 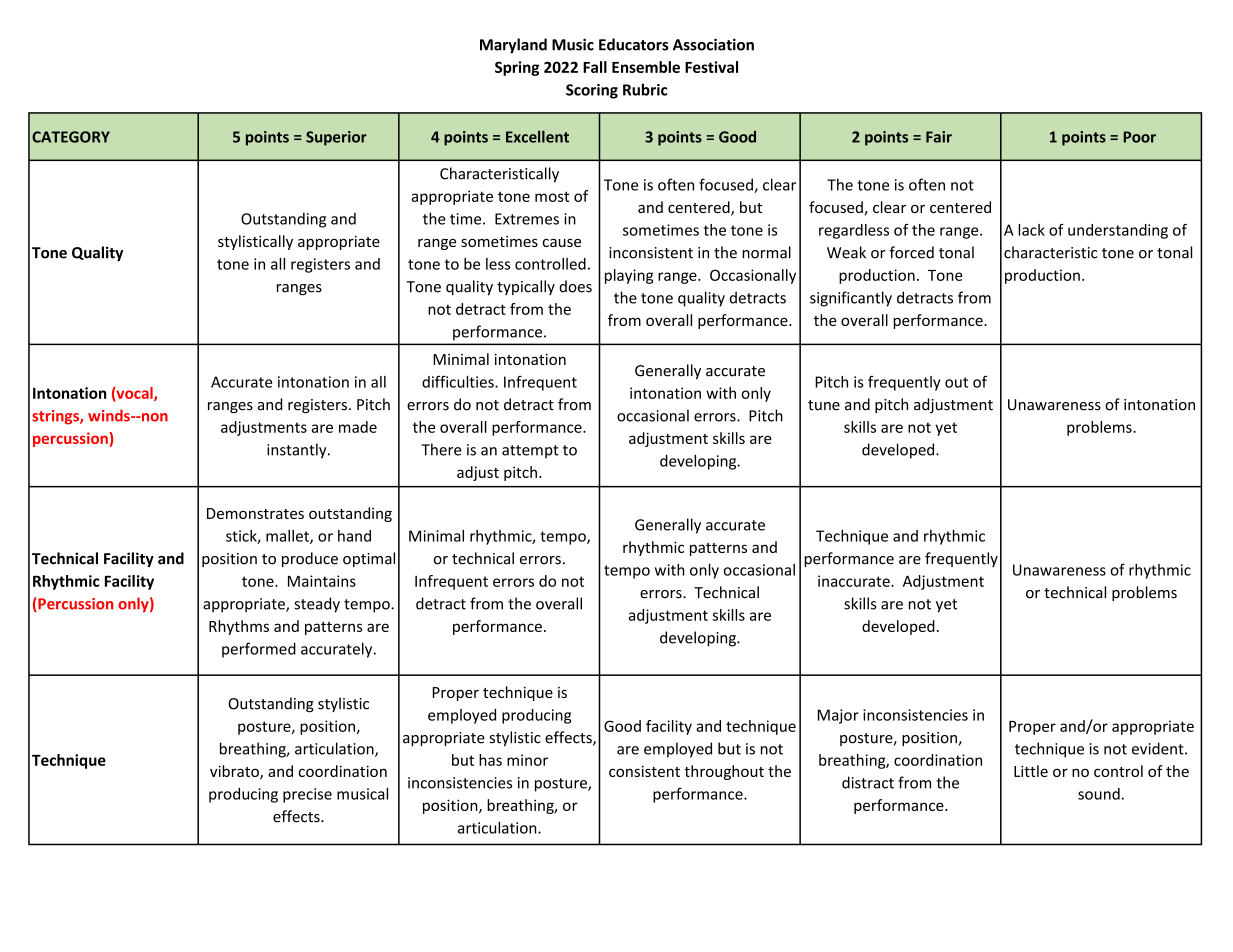 What do you see at coordinates (255, 513) in the document?
I see `Demonstrates` at bounding box center [255, 513].
